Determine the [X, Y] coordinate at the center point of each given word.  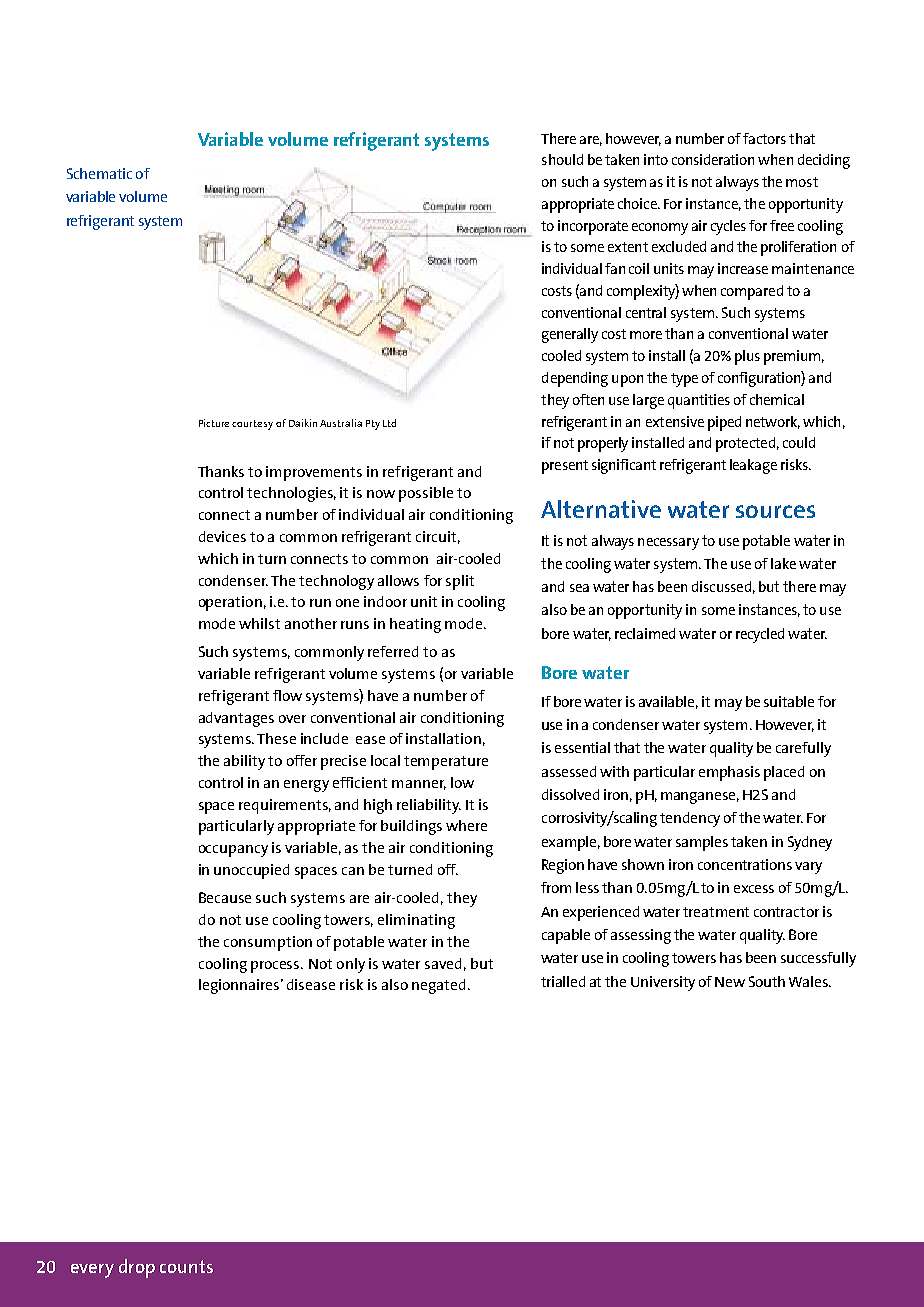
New [730, 982]
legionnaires [240, 986]
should [562, 159]
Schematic [99, 173]
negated [438, 986]
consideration [713, 159]
